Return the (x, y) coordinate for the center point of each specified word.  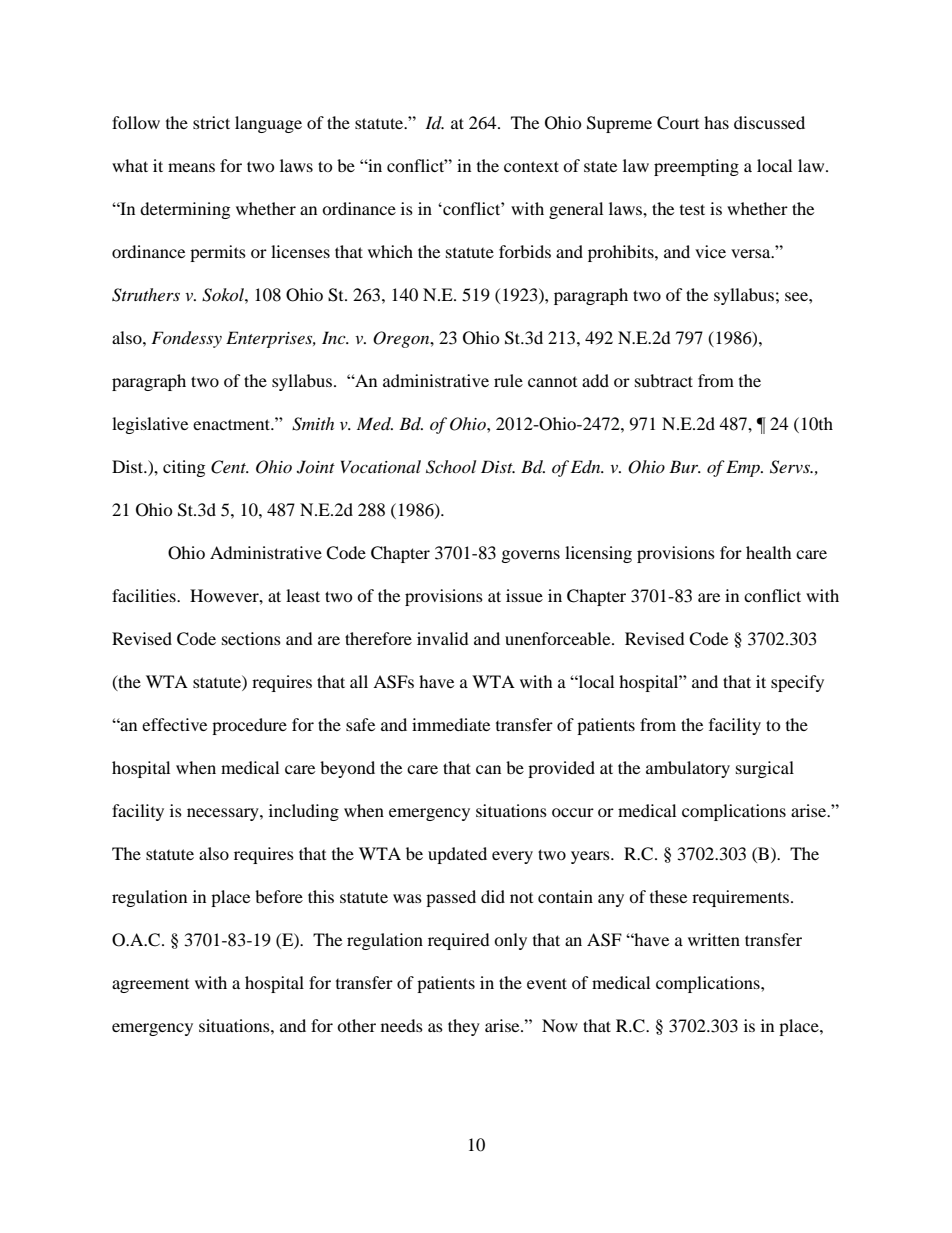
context (531, 166)
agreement (150, 986)
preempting (696, 167)
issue (524, 595)
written (714, 939)
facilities (145, 595)
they (464, 1027)
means (191, 167)
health (769, 552)
